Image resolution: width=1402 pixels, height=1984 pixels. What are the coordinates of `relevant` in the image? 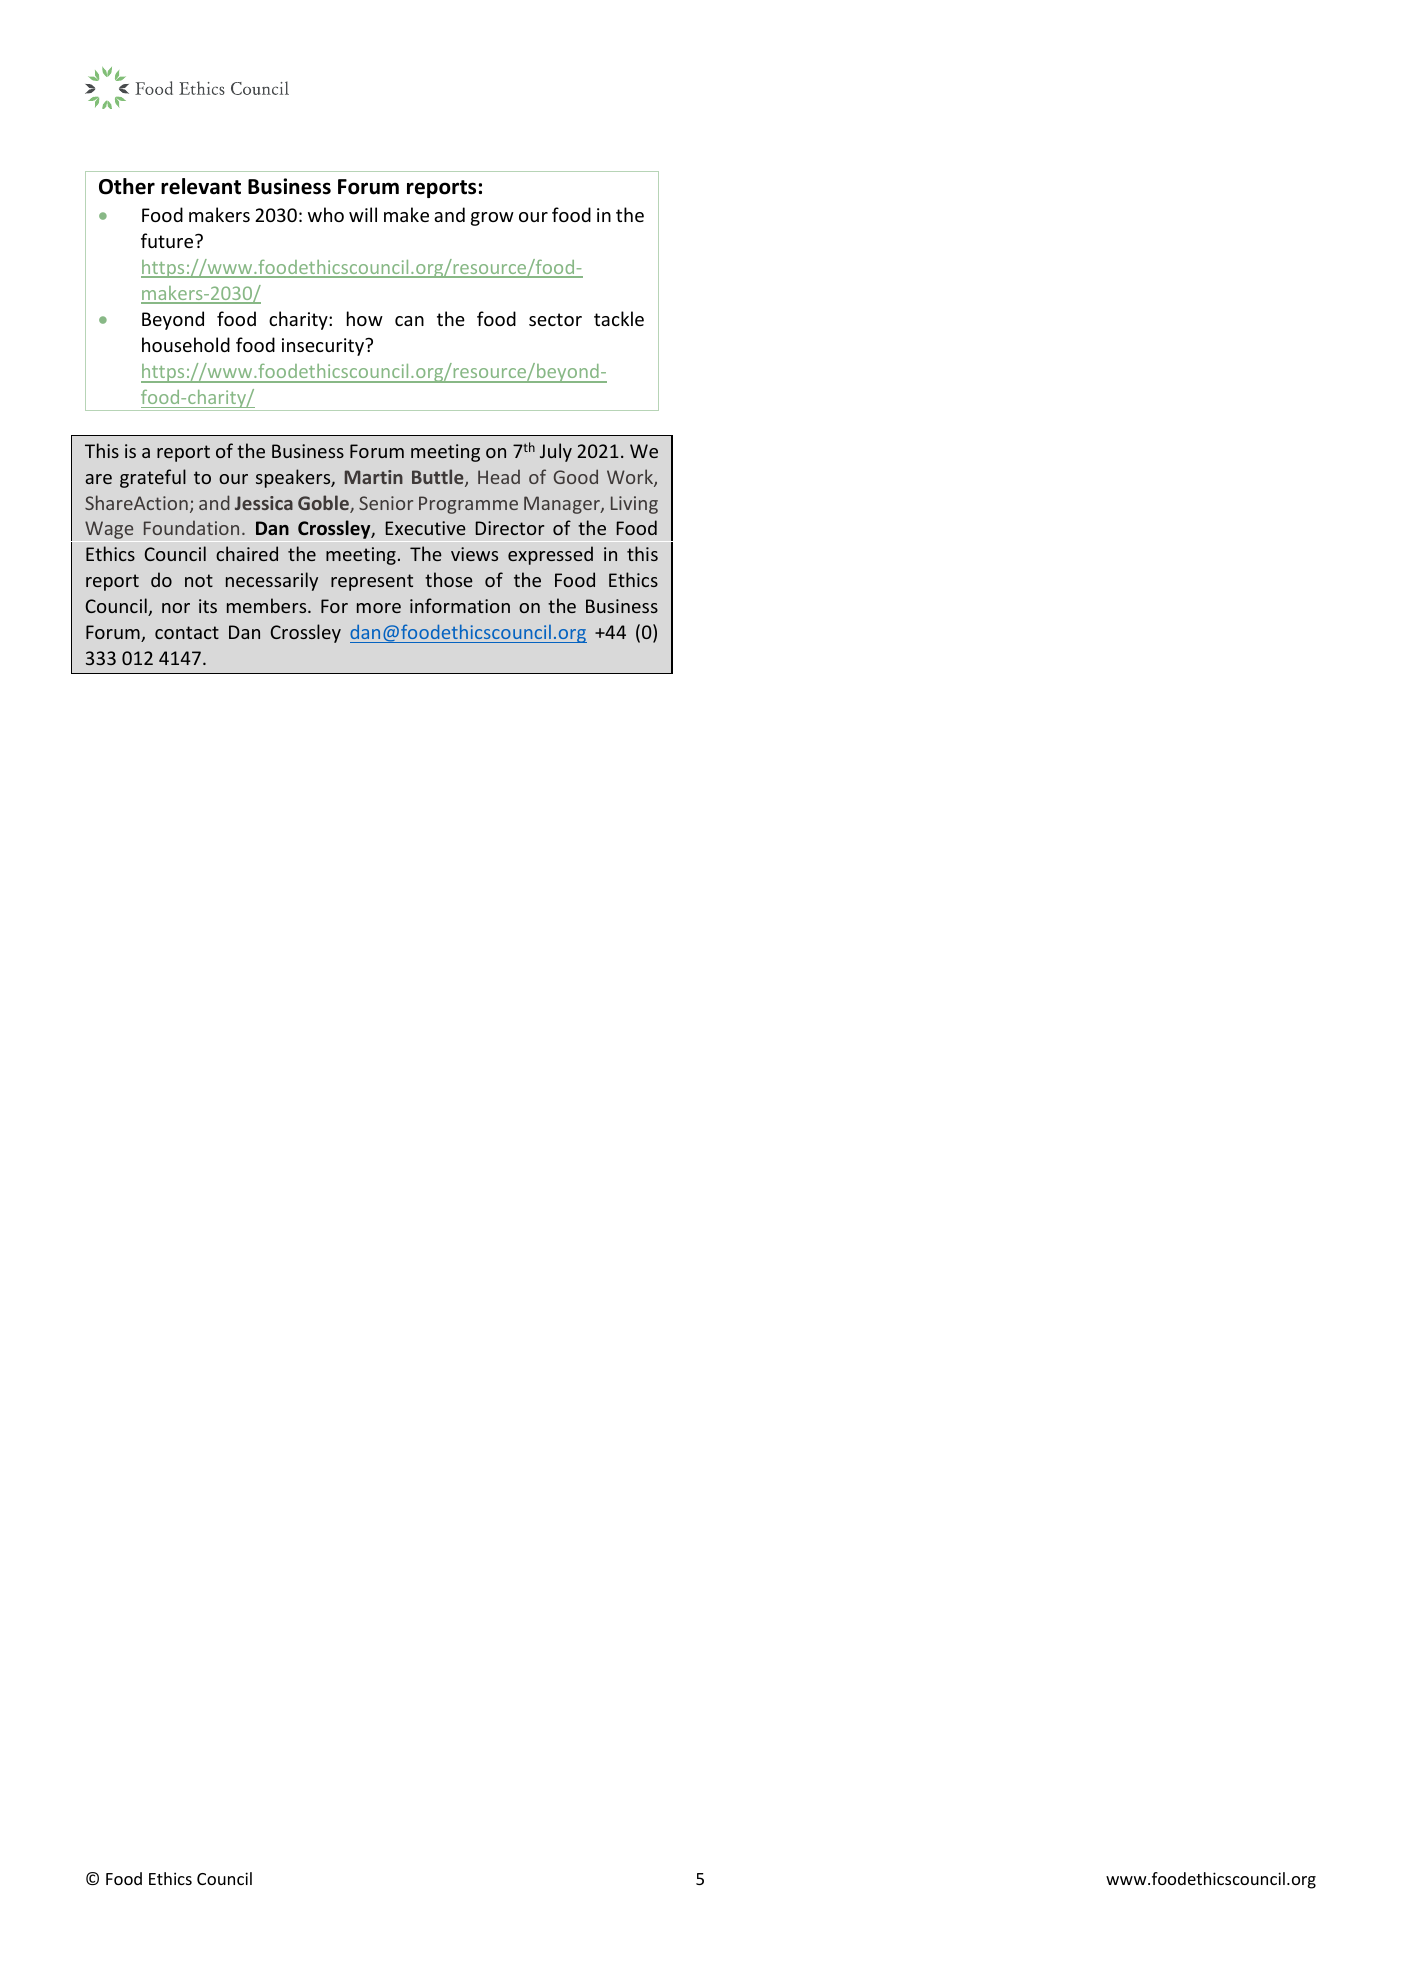 It's located at (201, 186).
